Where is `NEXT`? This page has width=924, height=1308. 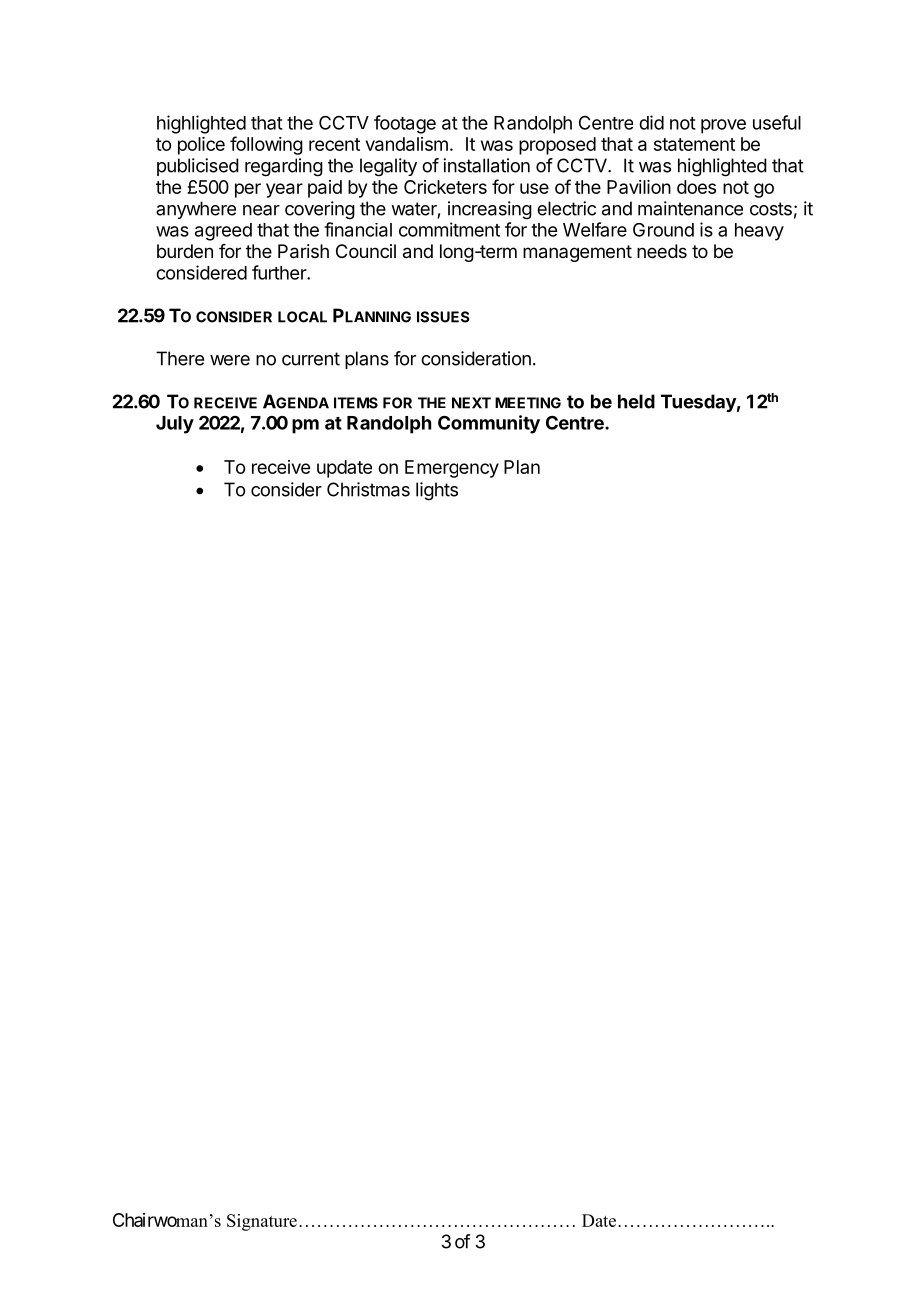 NEXT is located at coordinates (471, 403).
